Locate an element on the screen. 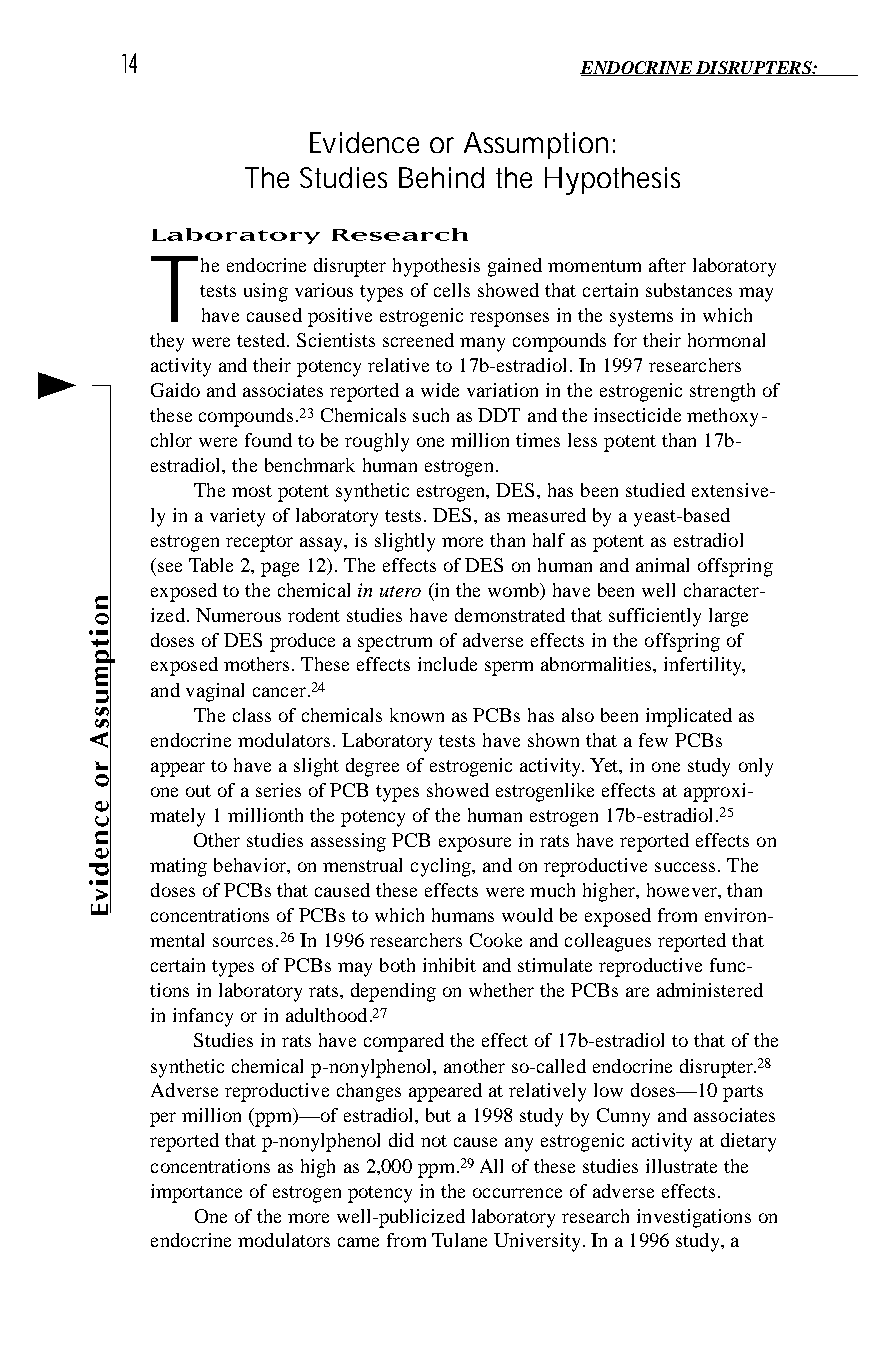  found is located at coordinates (268, 440).
